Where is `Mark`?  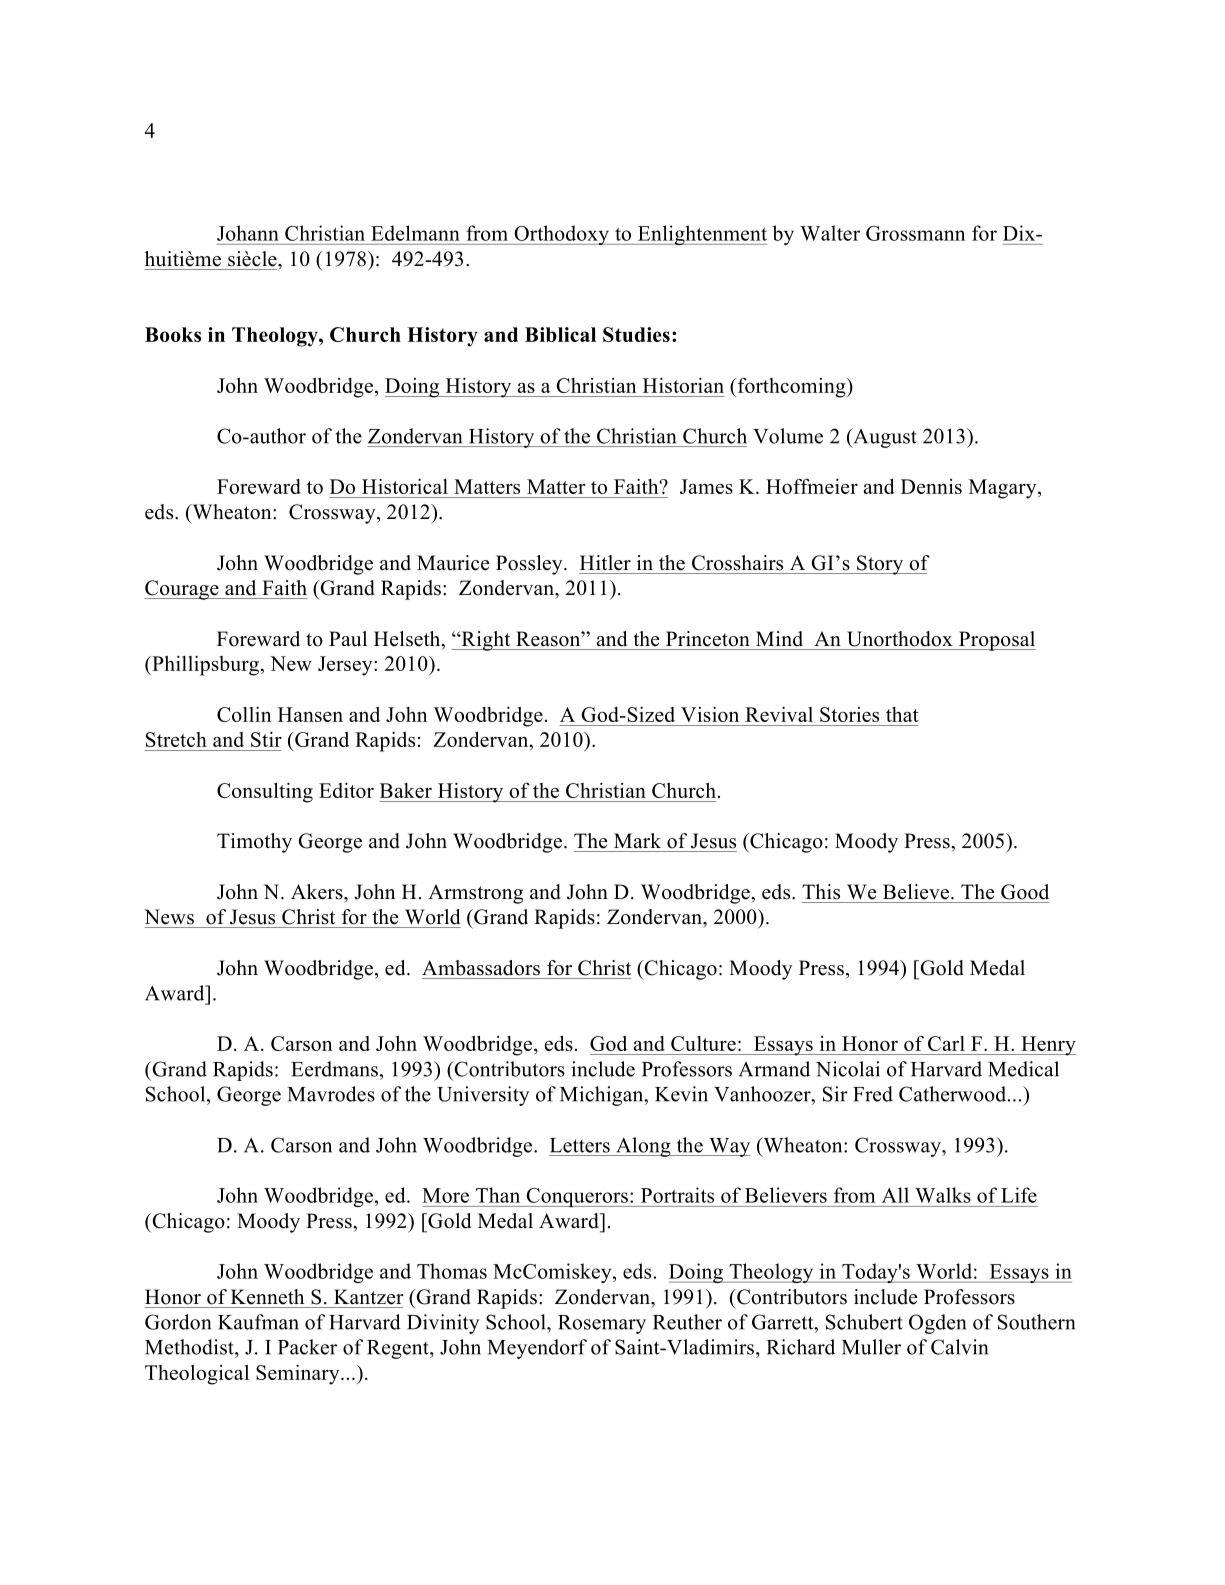 Mark is located at coordinates (637, 840).
